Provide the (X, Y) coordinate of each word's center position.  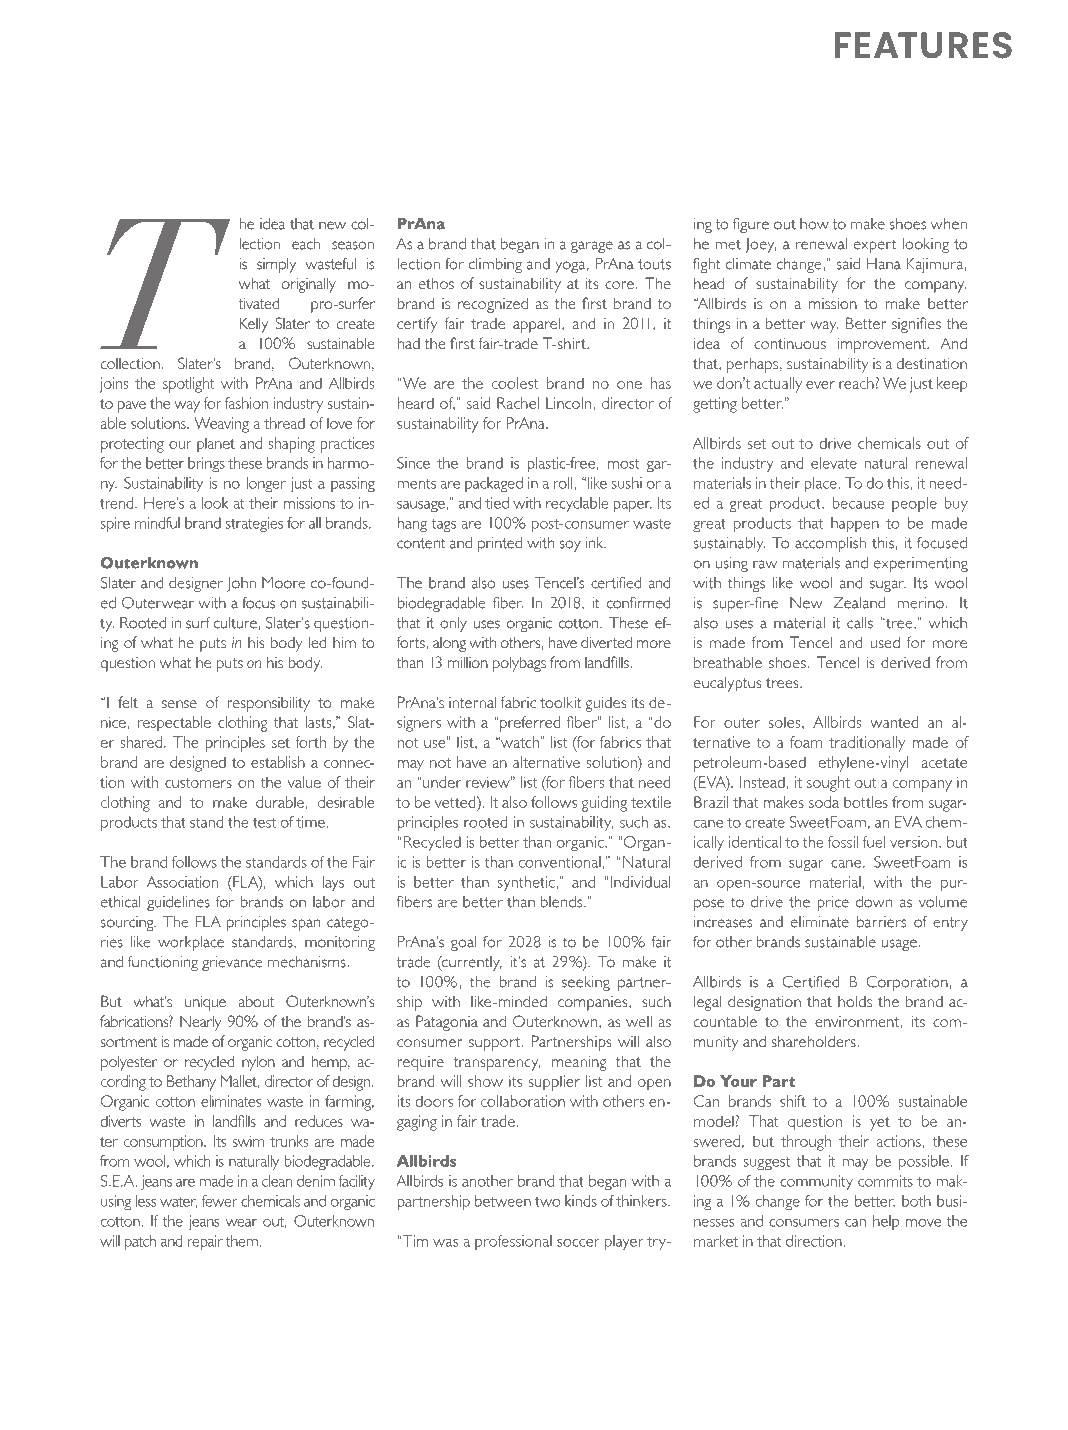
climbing (495, 265)
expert (875, 246)
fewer (220, 1201)
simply (276, 265)
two (548, 1202)
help (886, 1222)
